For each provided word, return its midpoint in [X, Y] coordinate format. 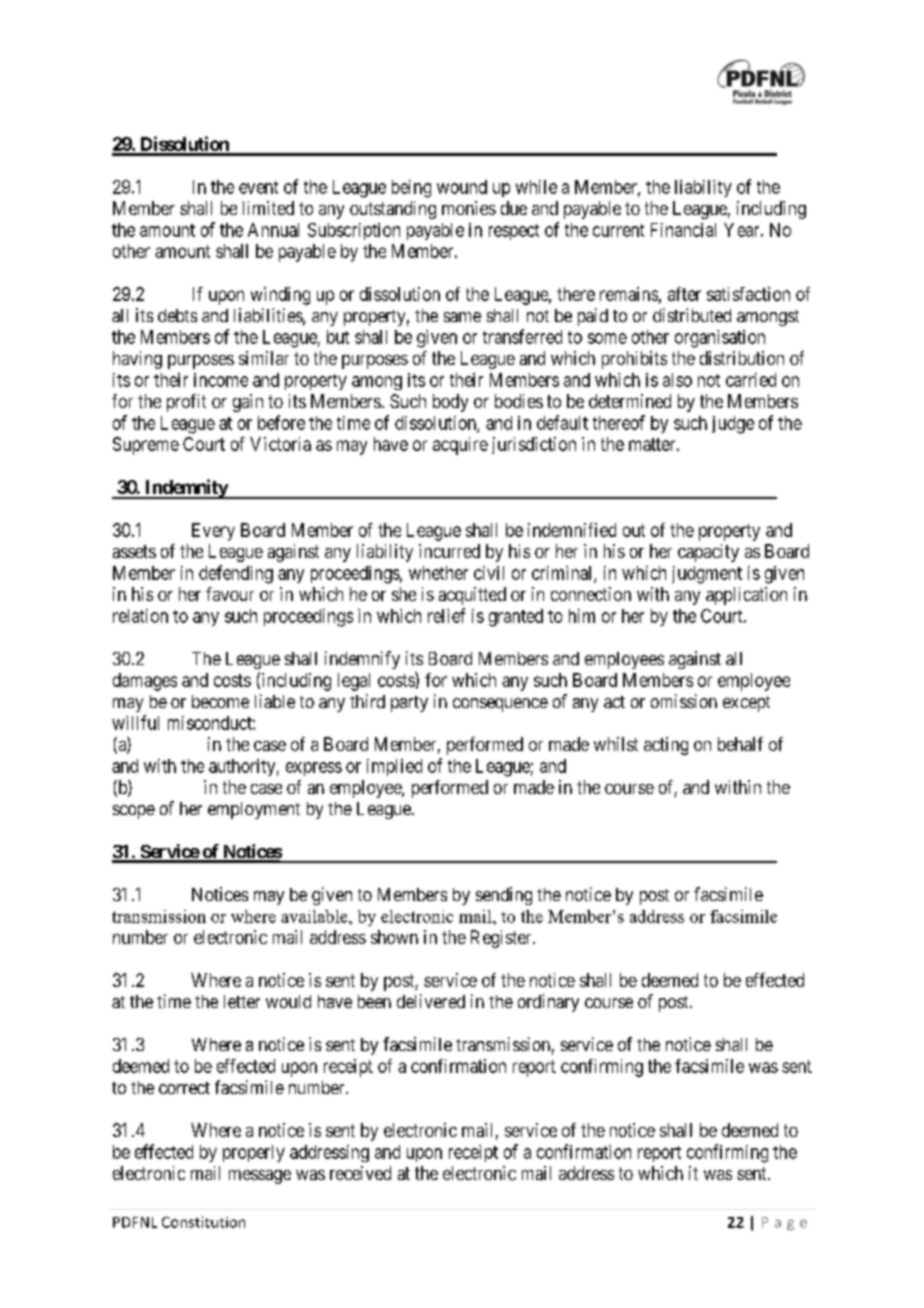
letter [242, 1001]
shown [394, 937]
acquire [460, 446]
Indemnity [185, 489]
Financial [683, 230]
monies [469, 208]
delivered [431, 1001]
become [220, 701]
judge [733, 425]
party [409, 704]
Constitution [203, 1222]
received [360, 1173]
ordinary [548, 1003]
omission [684, 701]
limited [268, 208]
